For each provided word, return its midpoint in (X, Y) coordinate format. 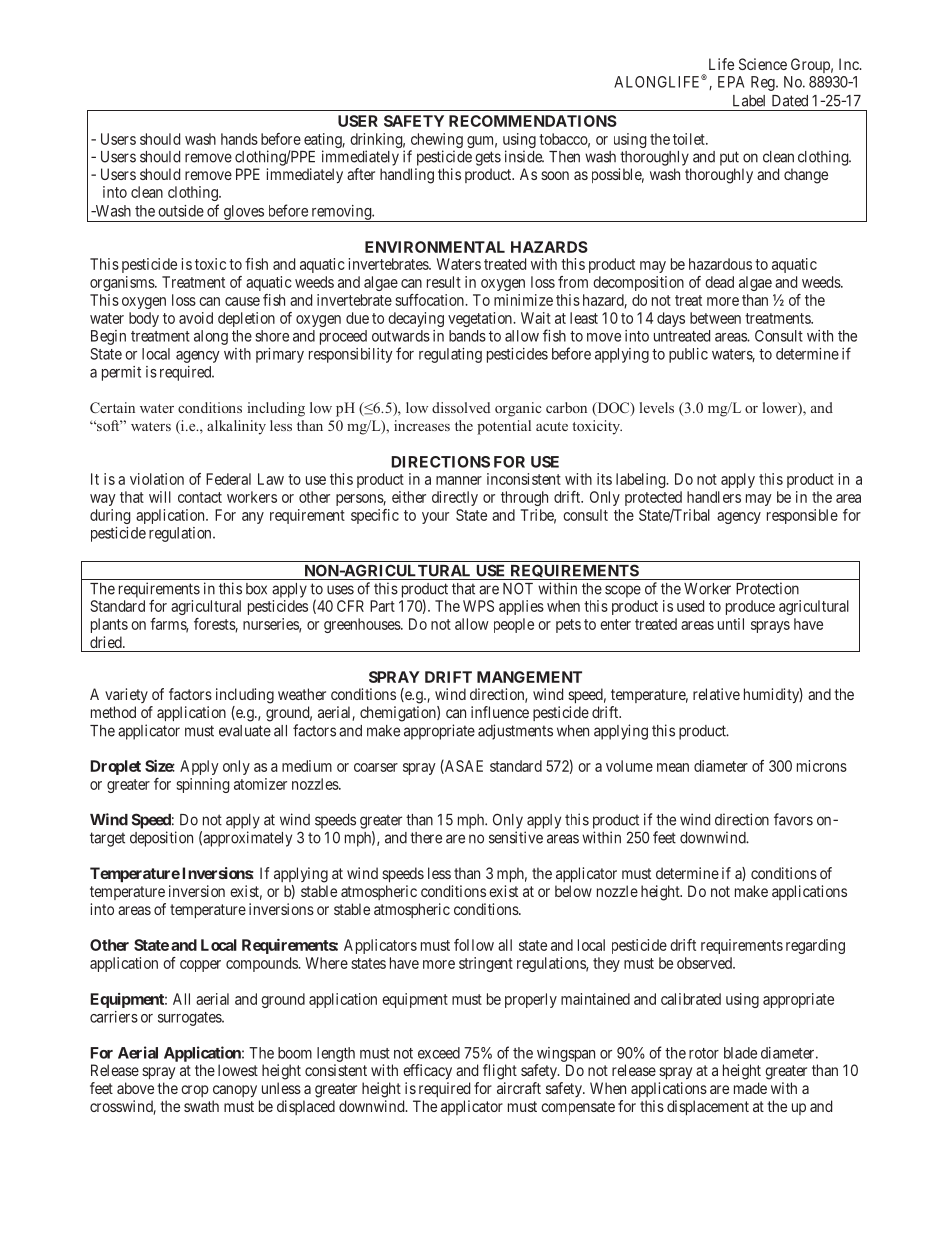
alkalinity (236, 427)
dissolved (461, 407)
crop (195, 1091)
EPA (731, 82)
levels (657, 407)
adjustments (515, 732)
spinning (202, 785)
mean (673, 767)
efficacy (427, 1072)
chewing (436, 142)
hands (239, 139)
